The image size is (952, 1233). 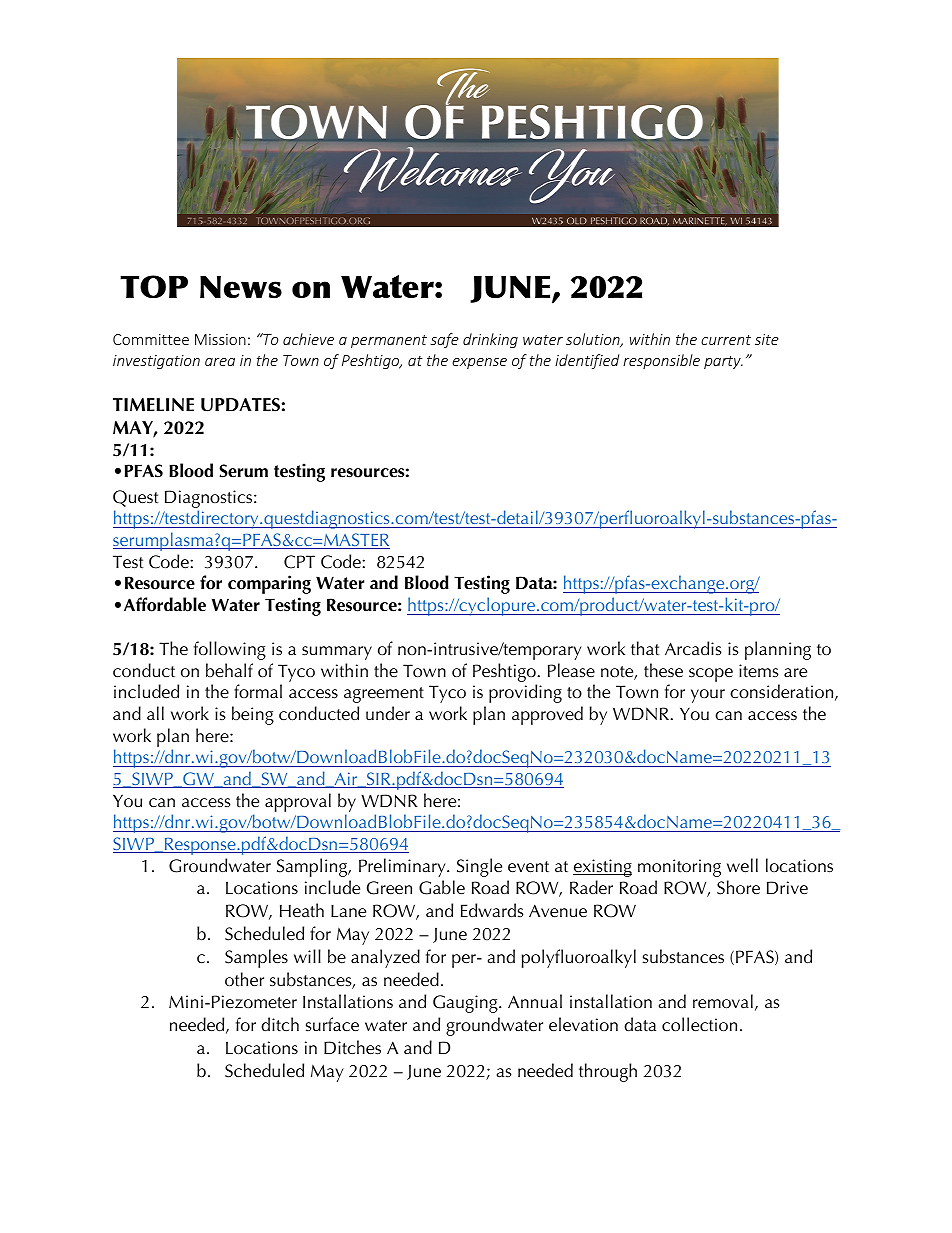 What do you see at coordinates (241, 287) in the screenshot?
I see `News` at bounding box center [241, 287].
